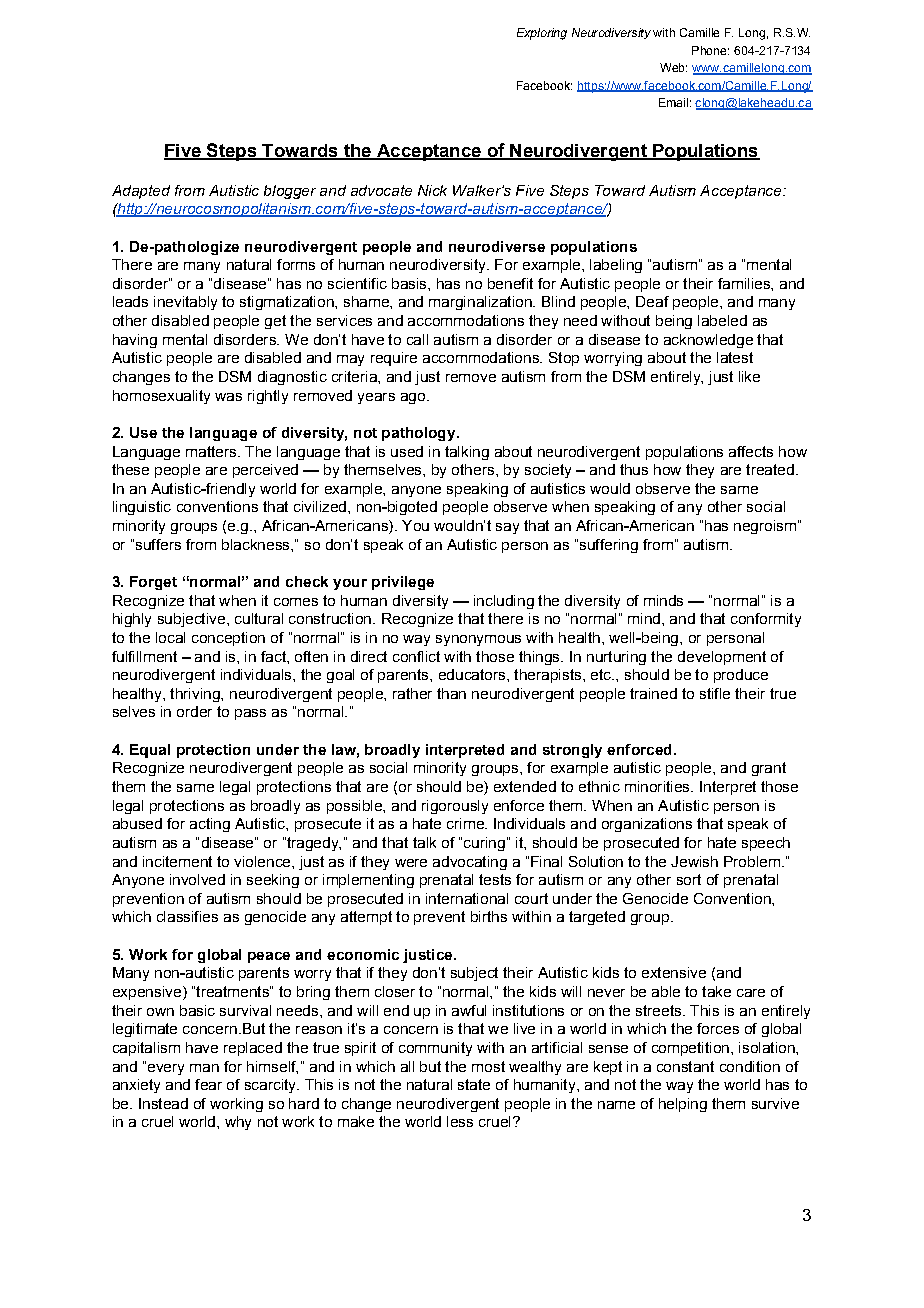 The width and height of the screenshot is (924, 1308). What do you see at coordinates (208, 1084) in the screenshot?
I see `fear` at bounding box center [208, 1084].
